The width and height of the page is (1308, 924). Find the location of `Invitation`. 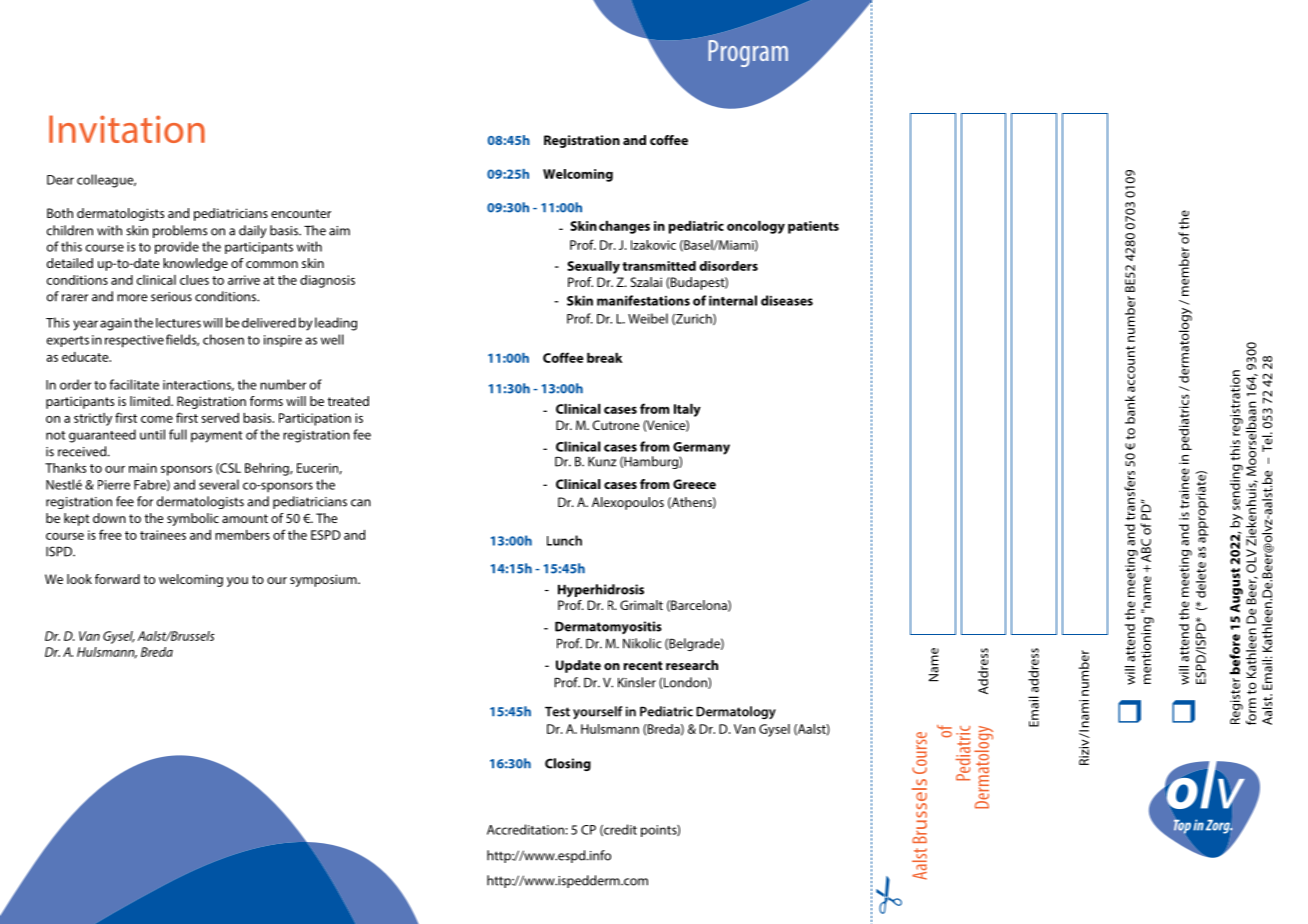

Invitation is located at coordinates (127, 129).
